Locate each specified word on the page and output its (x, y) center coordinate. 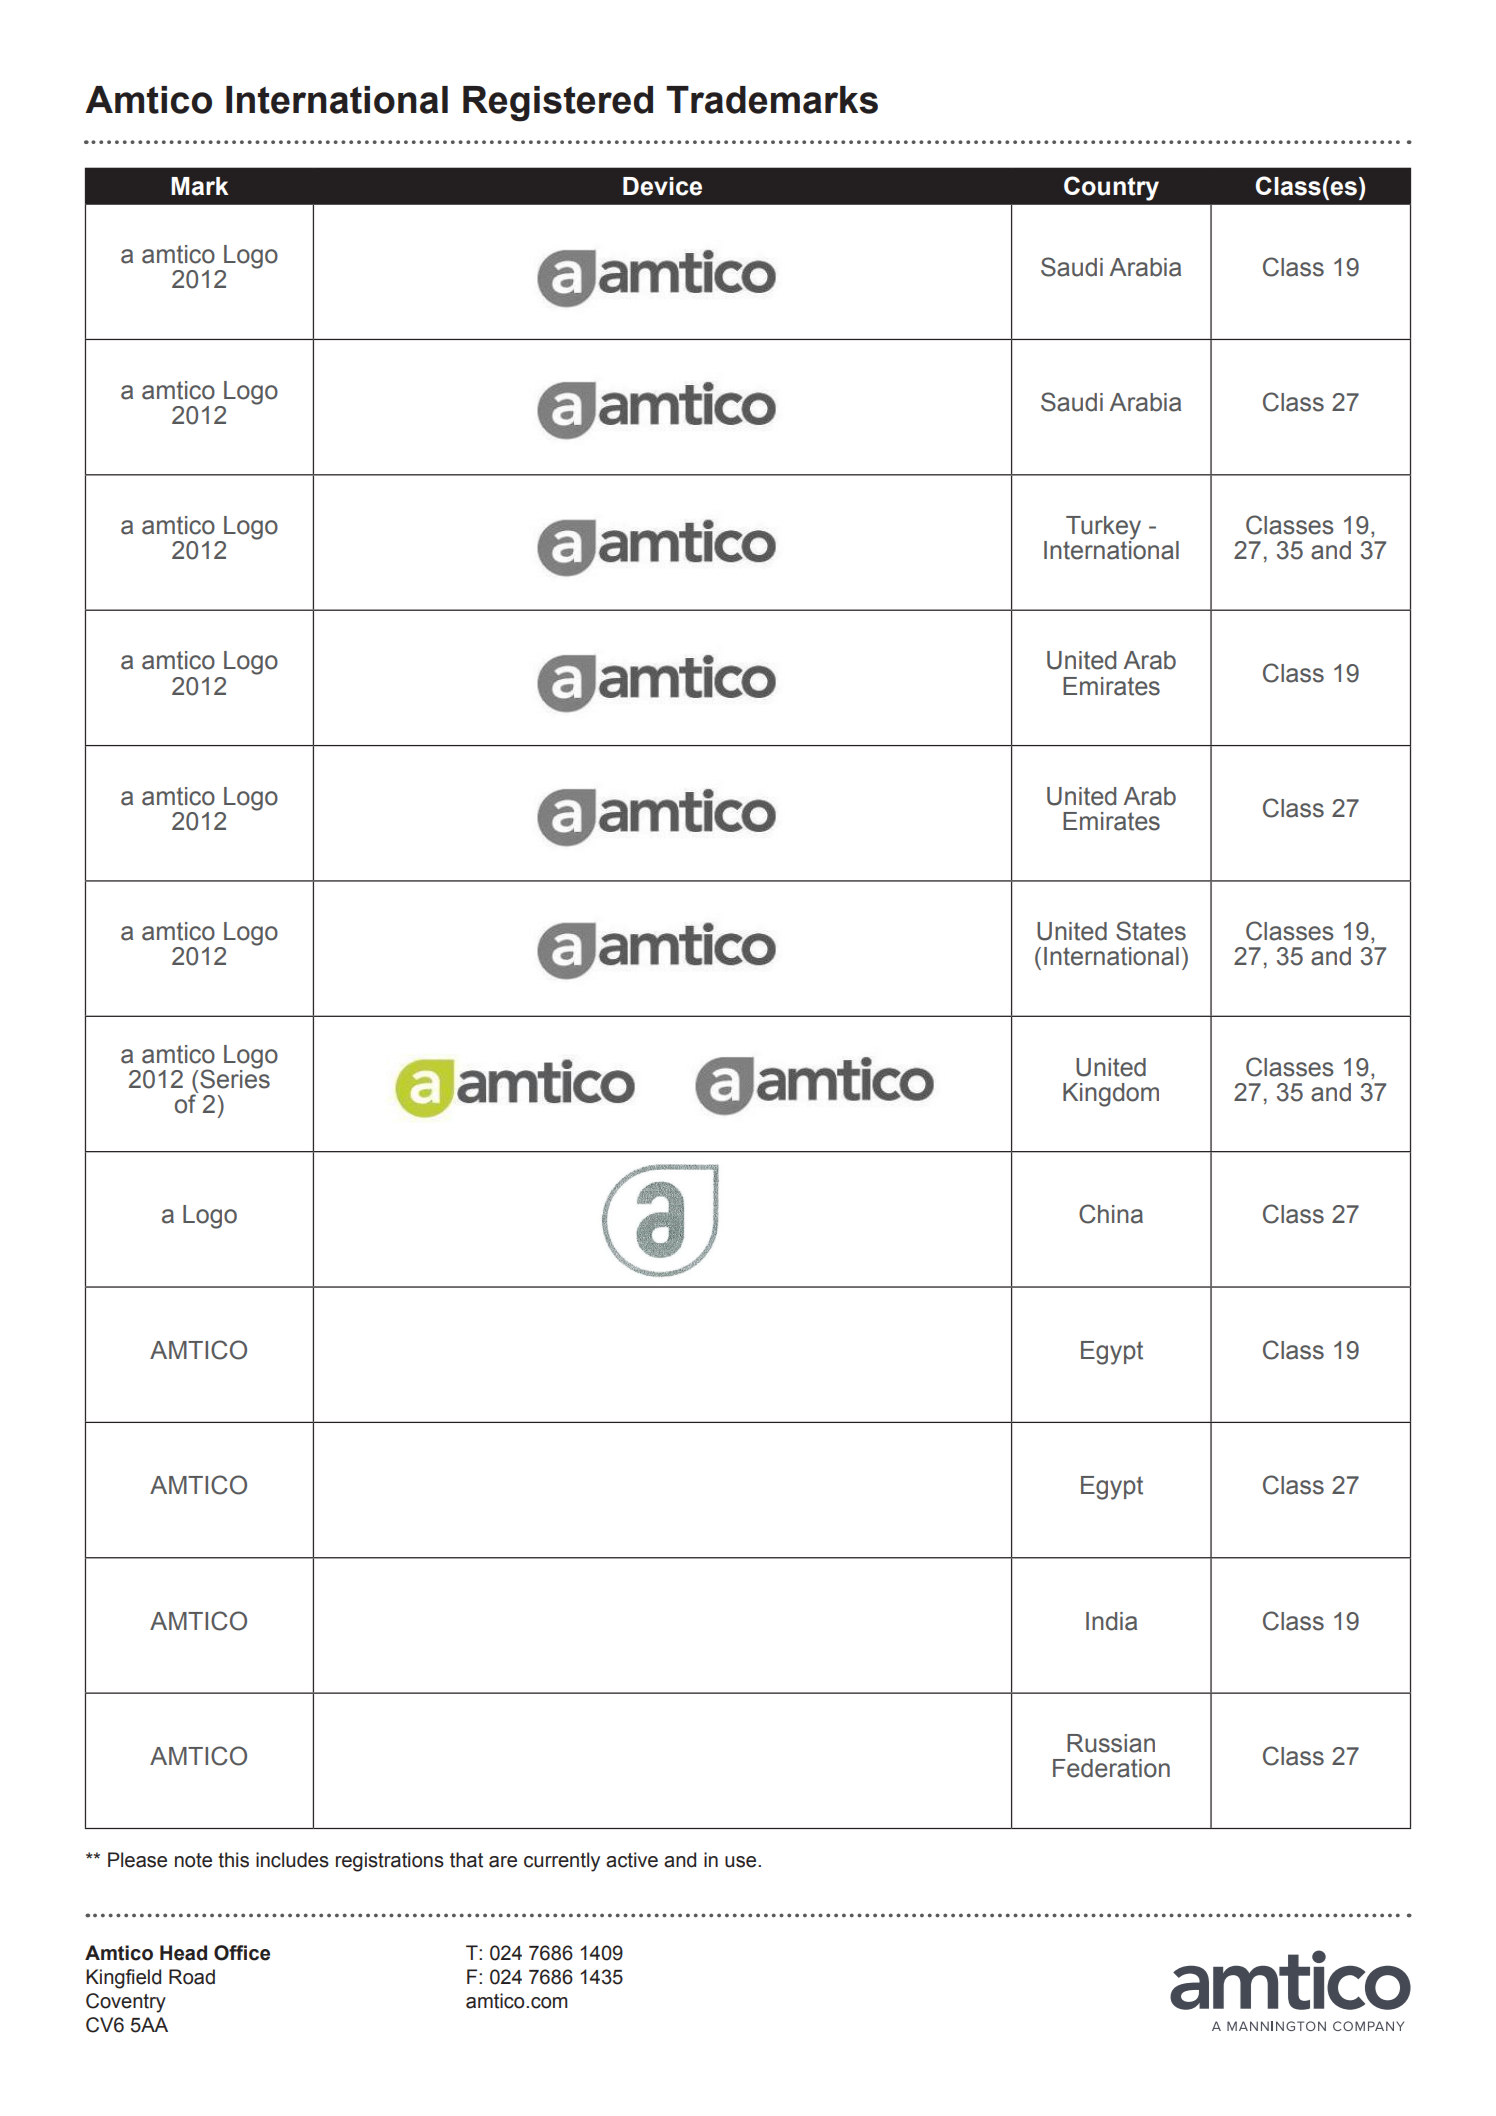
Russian (1111, 1743)
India (1111, 1621)
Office (242, 1953)
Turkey (1103, 529)
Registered (558, 104)
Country (1111, 188)
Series (235, 1078)
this (233, 1860)
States (1151, 931)
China (1111, 1214)
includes (292, 1860)
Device (662, 186)
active (632, 1860)
